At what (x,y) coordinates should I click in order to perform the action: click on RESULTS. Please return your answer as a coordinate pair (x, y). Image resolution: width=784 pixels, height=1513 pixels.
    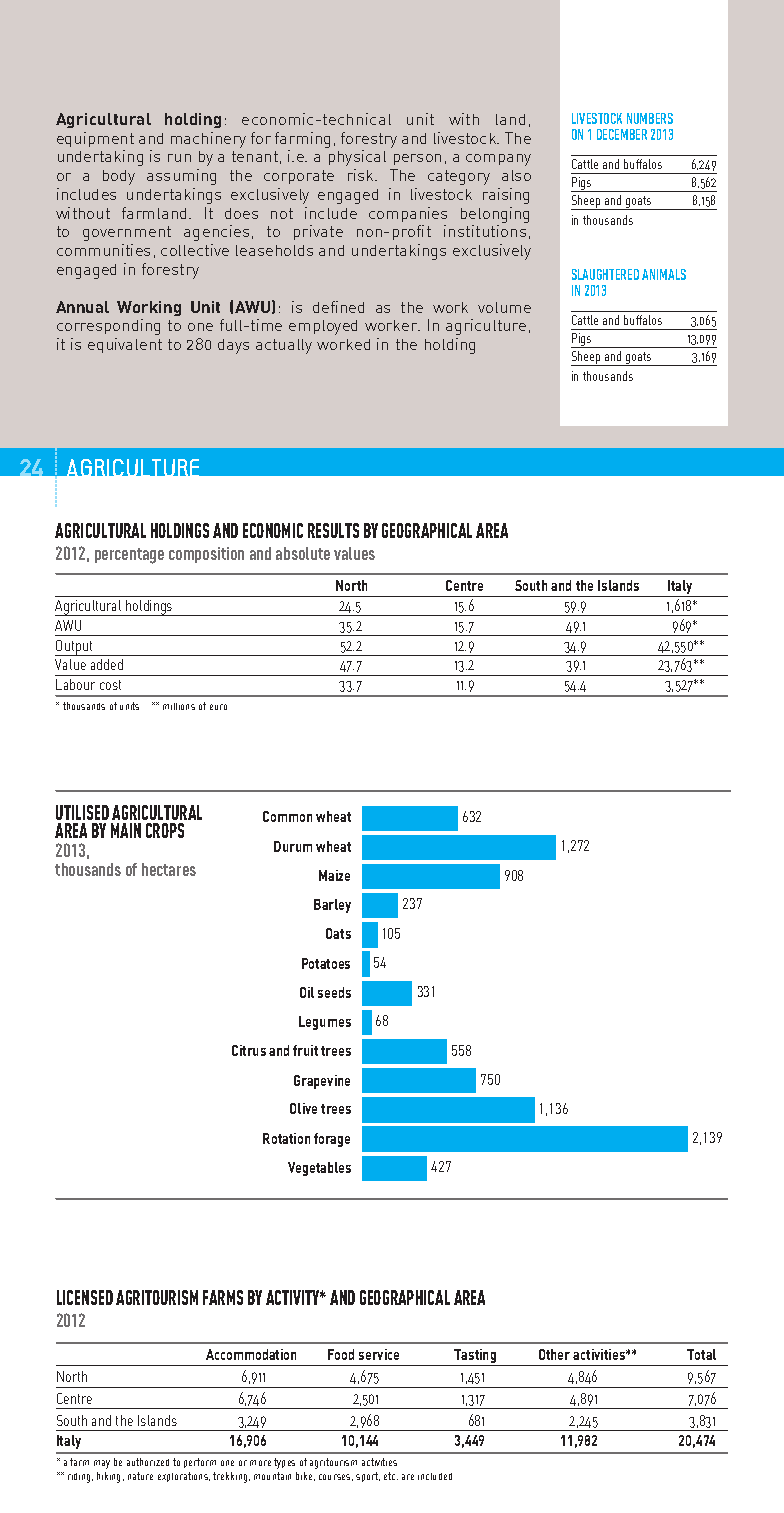
    Looking at the image, I should click on (333, 530).
